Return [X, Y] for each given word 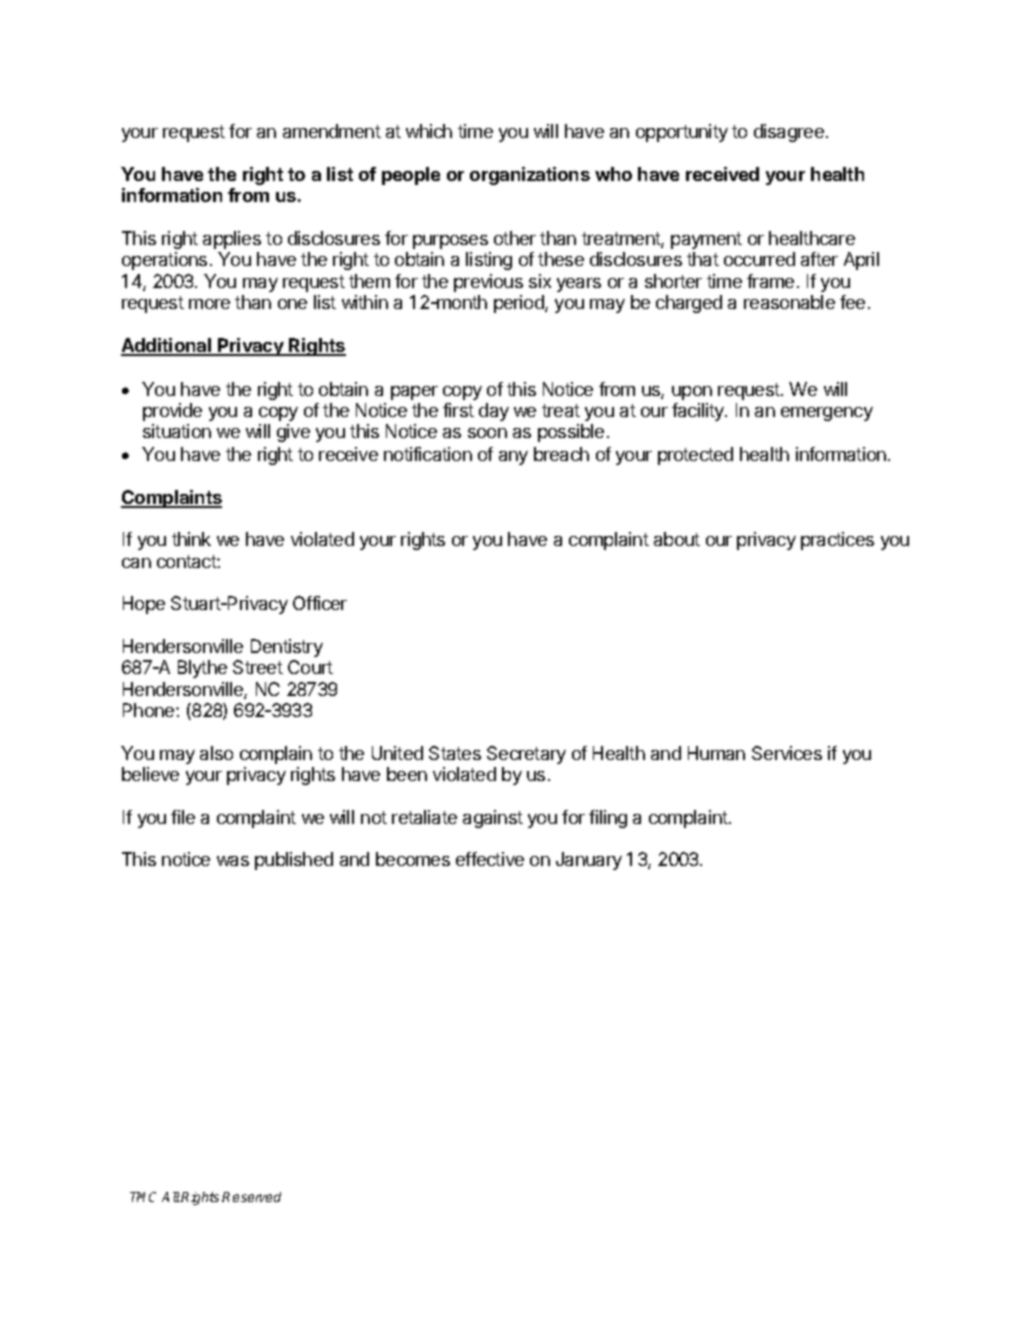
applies [232, 240]
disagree [789, 133]
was [233, 861]
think [191, 539]
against [493, 819]
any [513, 458]
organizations [530, 176]
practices [837, 541]
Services [787, 753]
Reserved [251, 1197]
